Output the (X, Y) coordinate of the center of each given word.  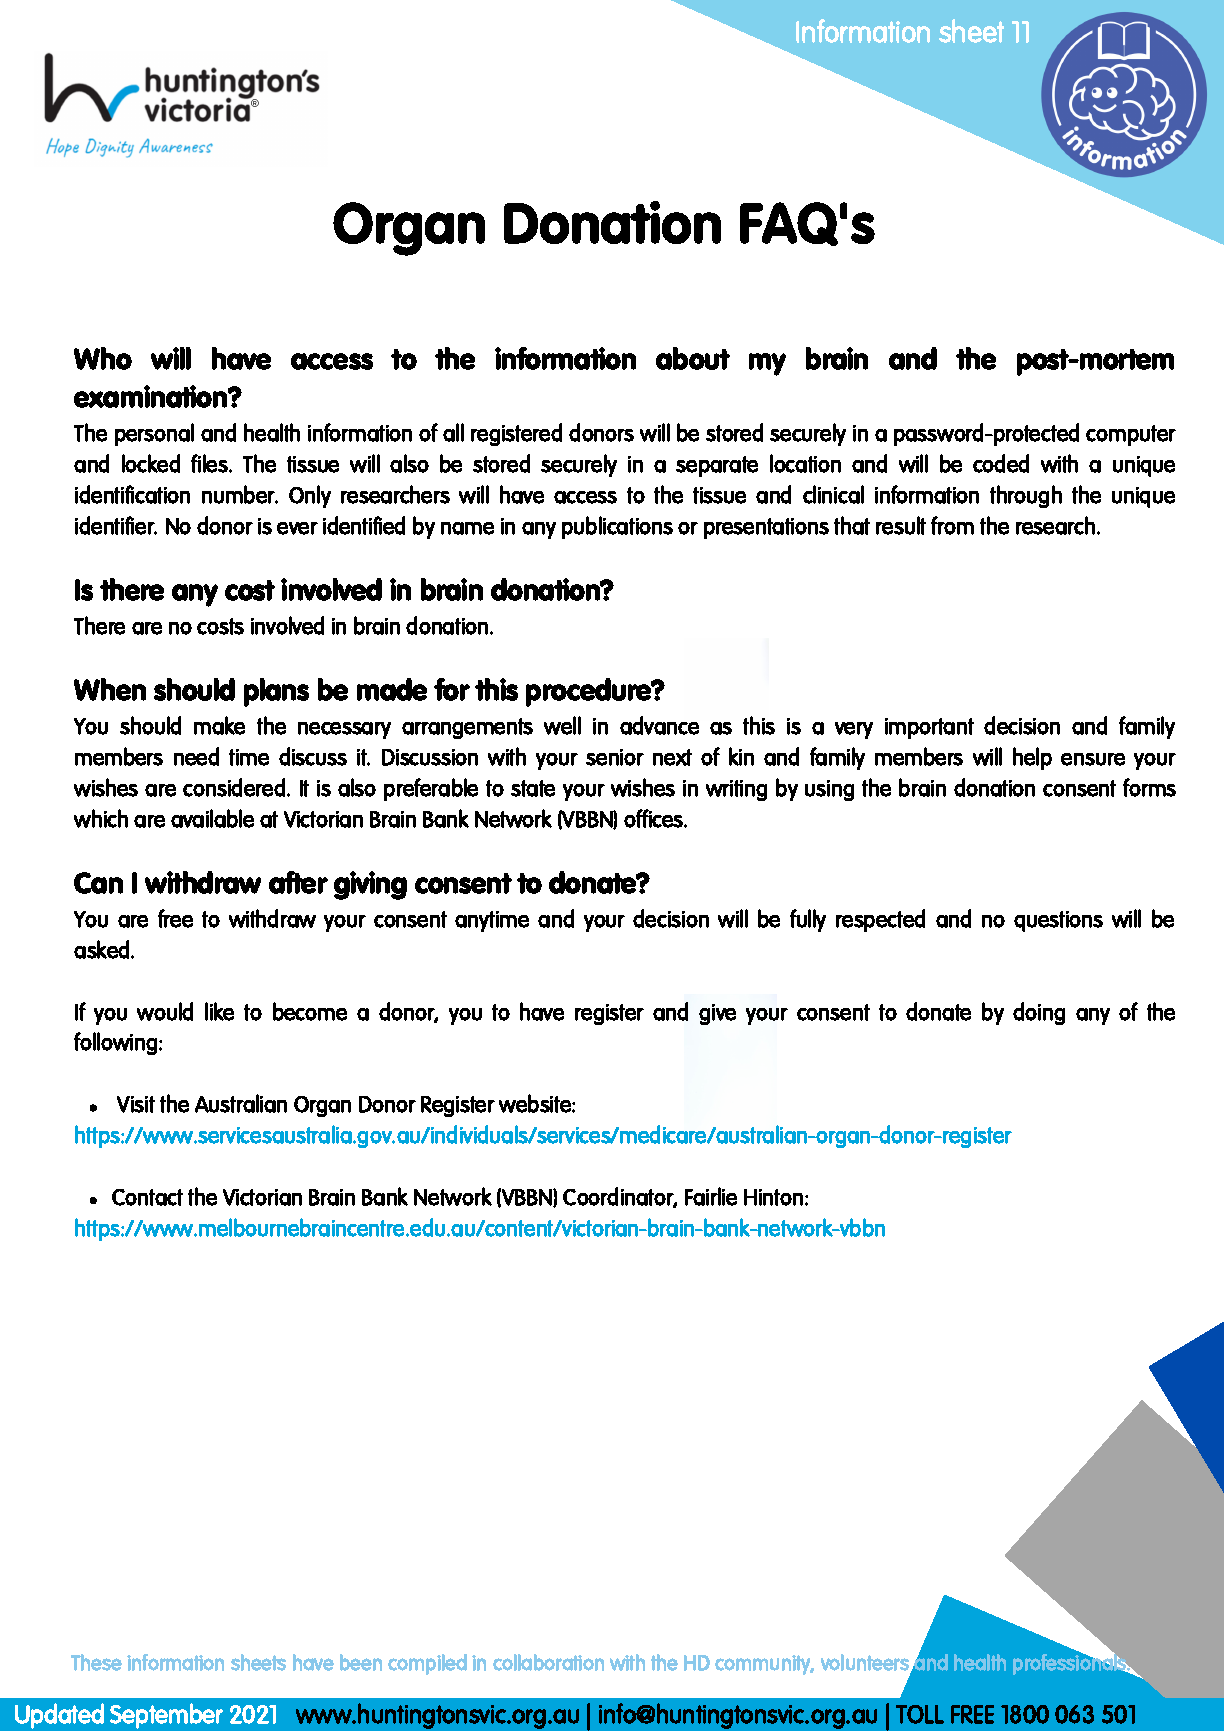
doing (1039, 1013)
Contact (147, 1197)
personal (154, 434)
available (212, 818)
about (693, 358)
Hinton (773, 1197)
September (166, 1716)
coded (1001, 463)
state (533, 788)
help (1032, 758)
